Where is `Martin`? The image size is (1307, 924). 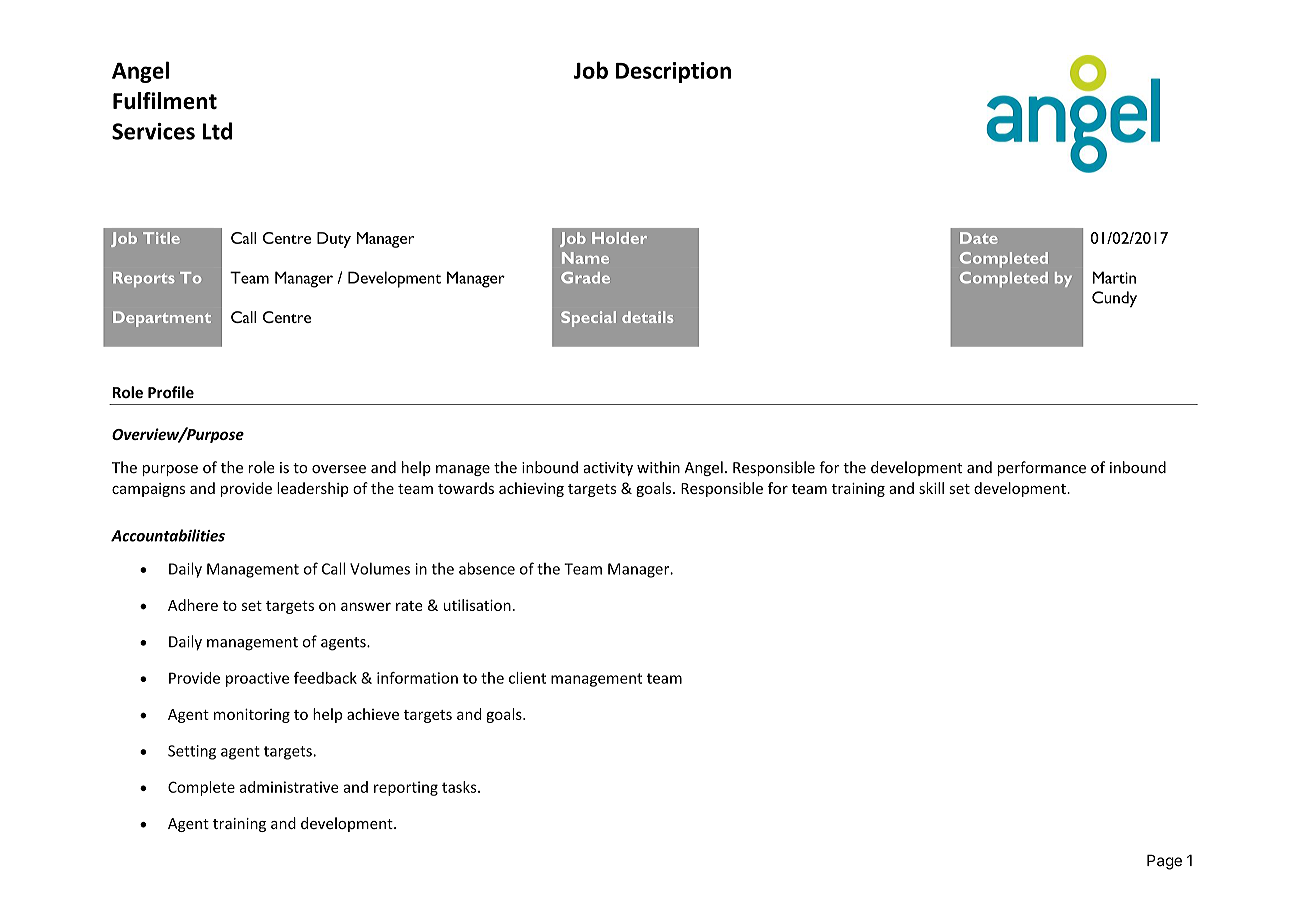 Martin is located at coordinates (1114, 277).
